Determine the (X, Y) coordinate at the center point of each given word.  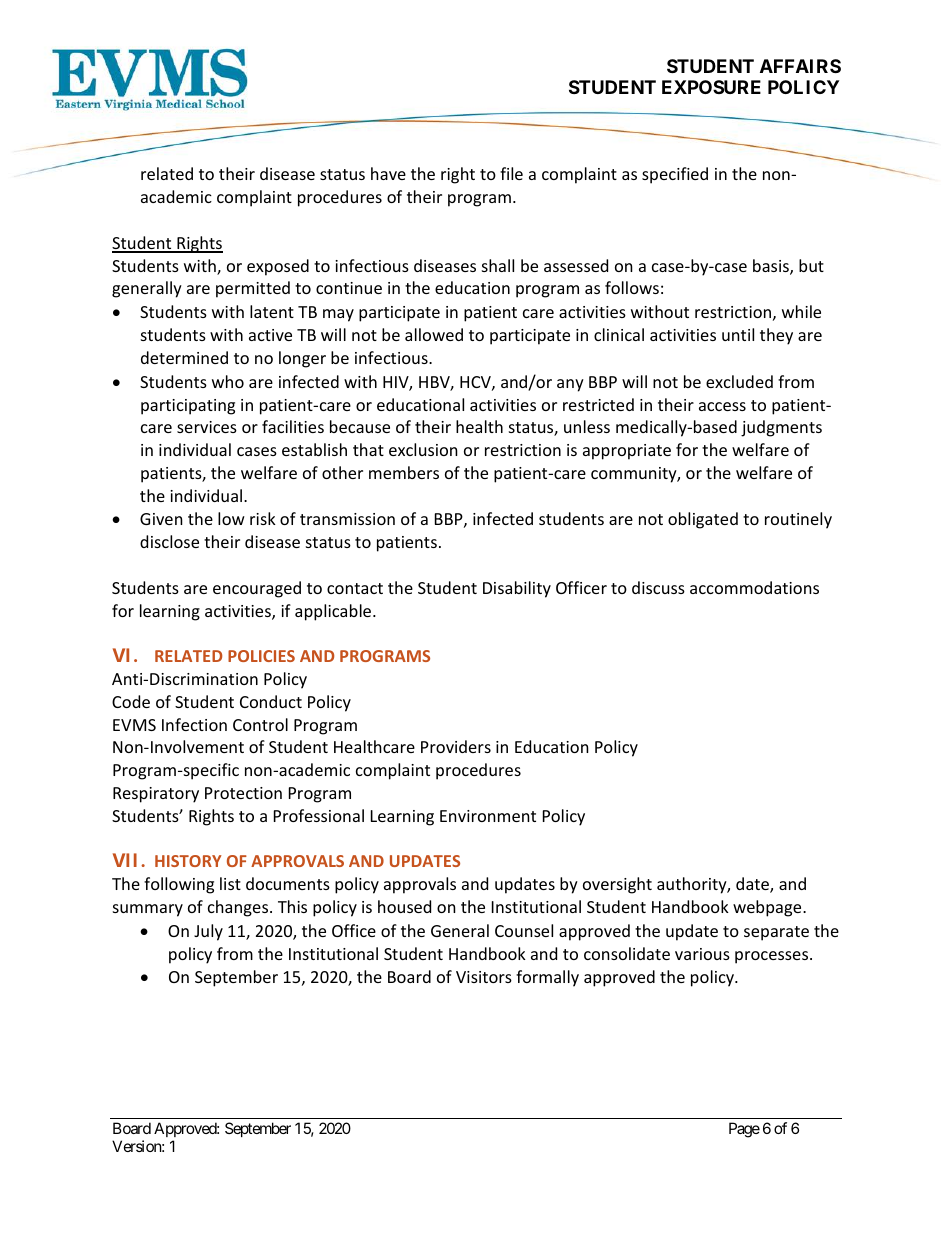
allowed (434, 334)
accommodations (754, 587)
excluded (739, 381)
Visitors (484, 977)
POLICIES (261, 656)
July (208, 932)
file (511, 173)
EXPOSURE (711, 87)
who (228, 381)
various (702, 954)
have (388, 173)
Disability (517, 589)
